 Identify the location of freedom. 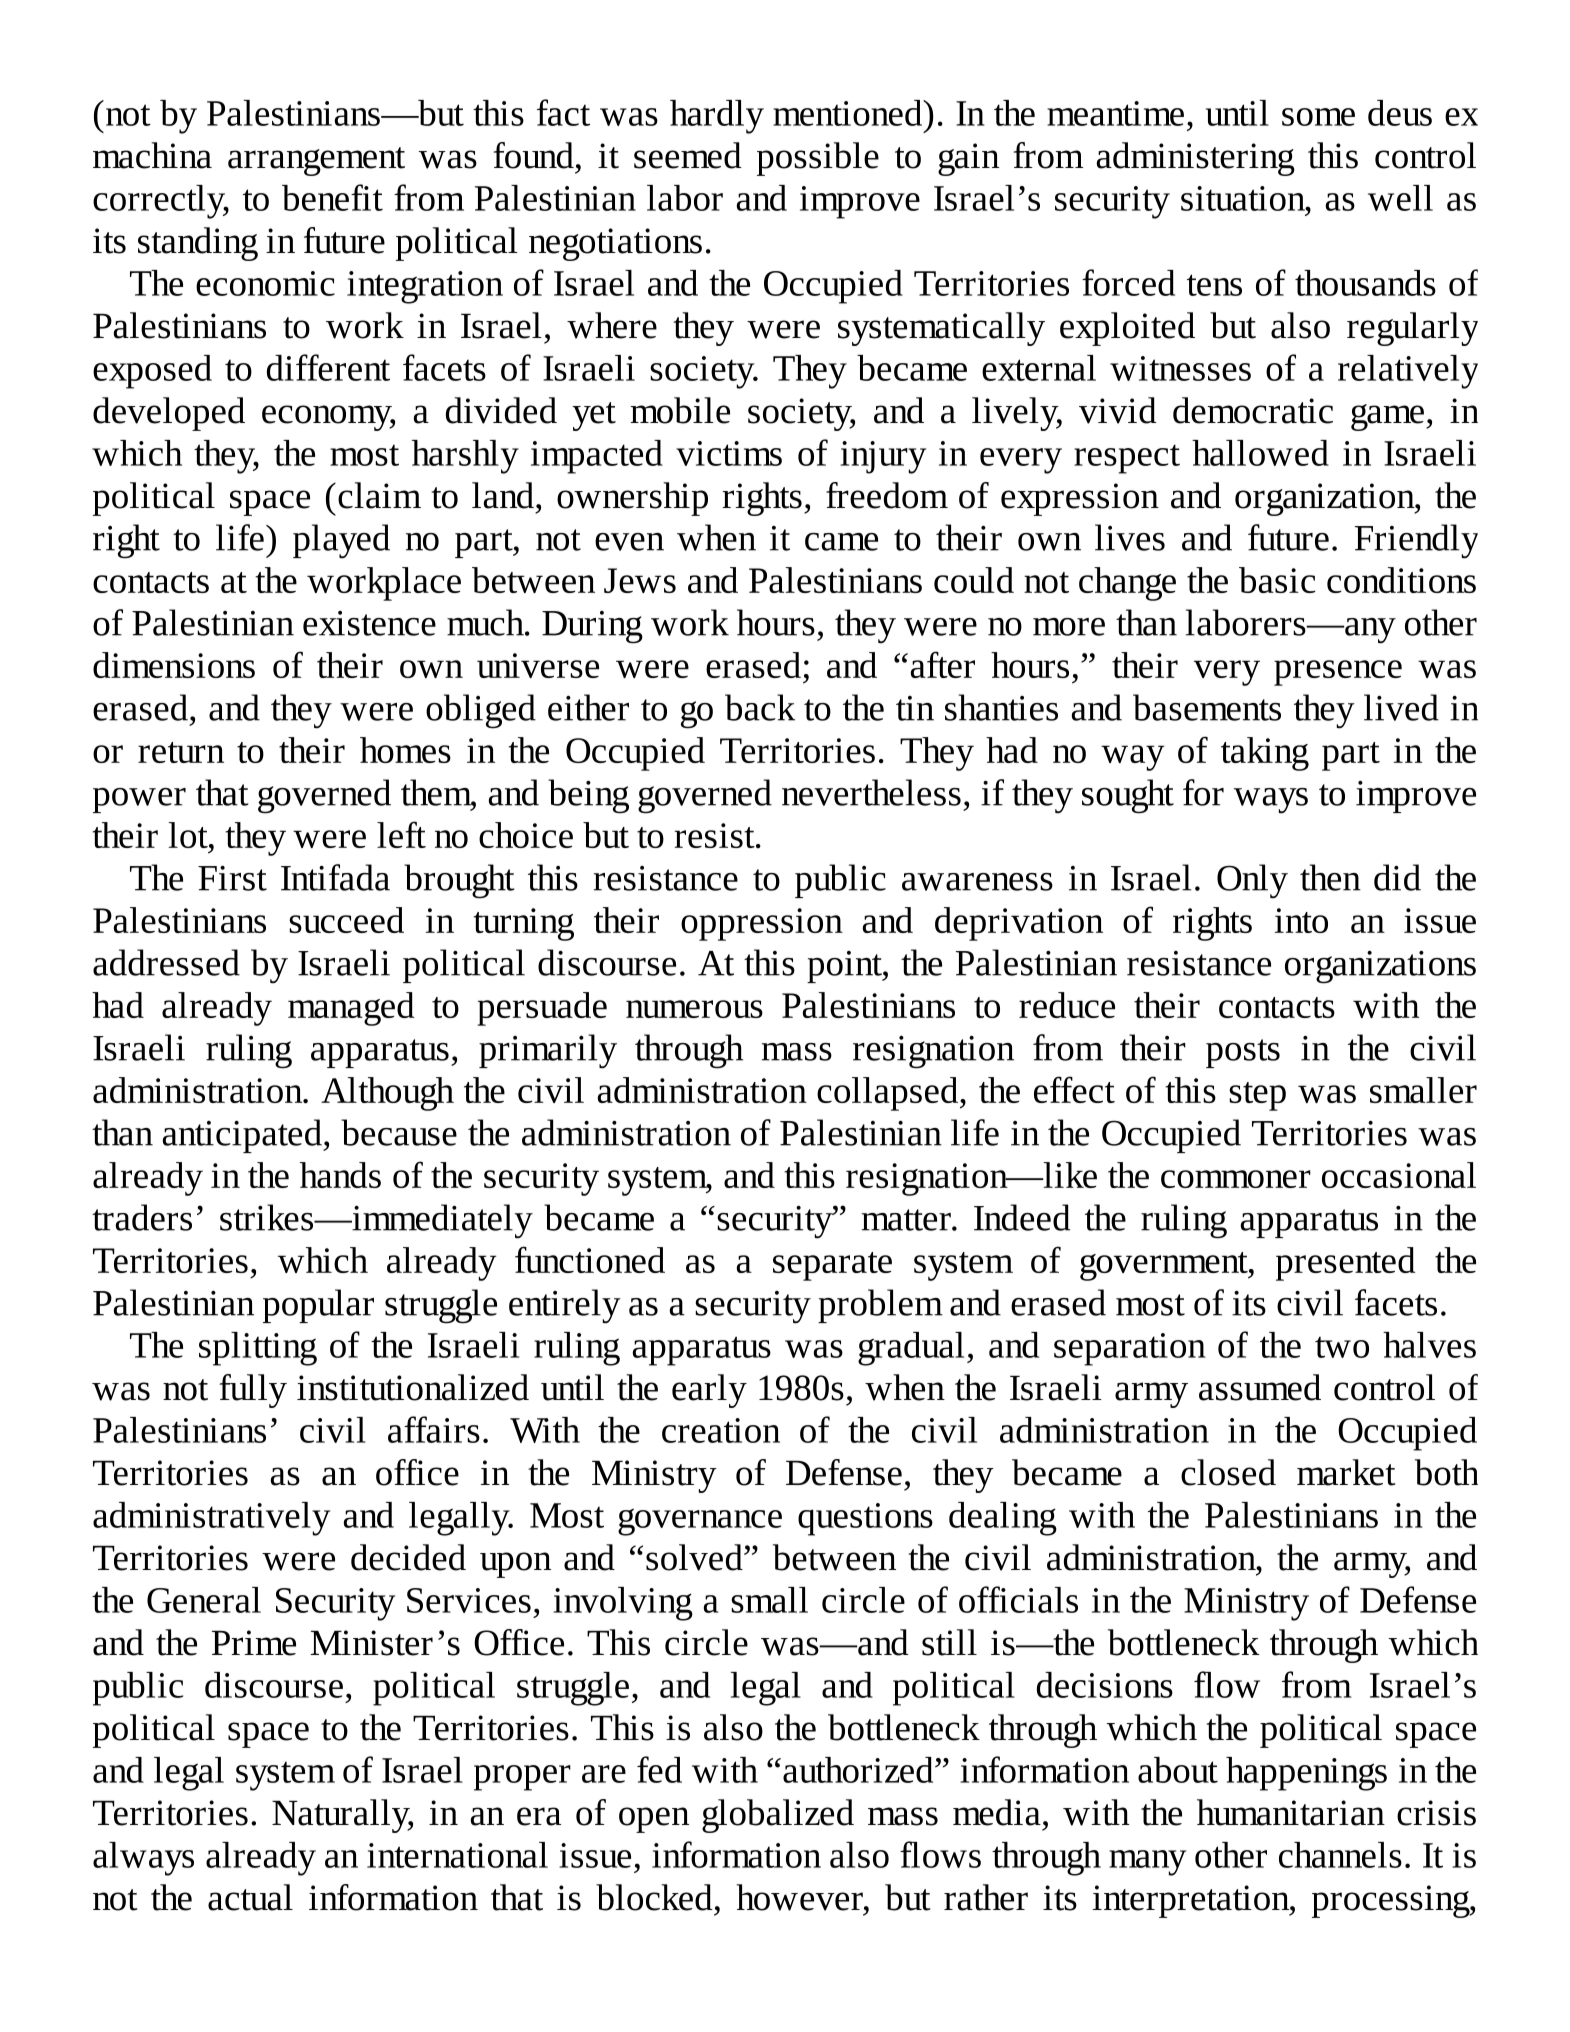
(887, 495).
